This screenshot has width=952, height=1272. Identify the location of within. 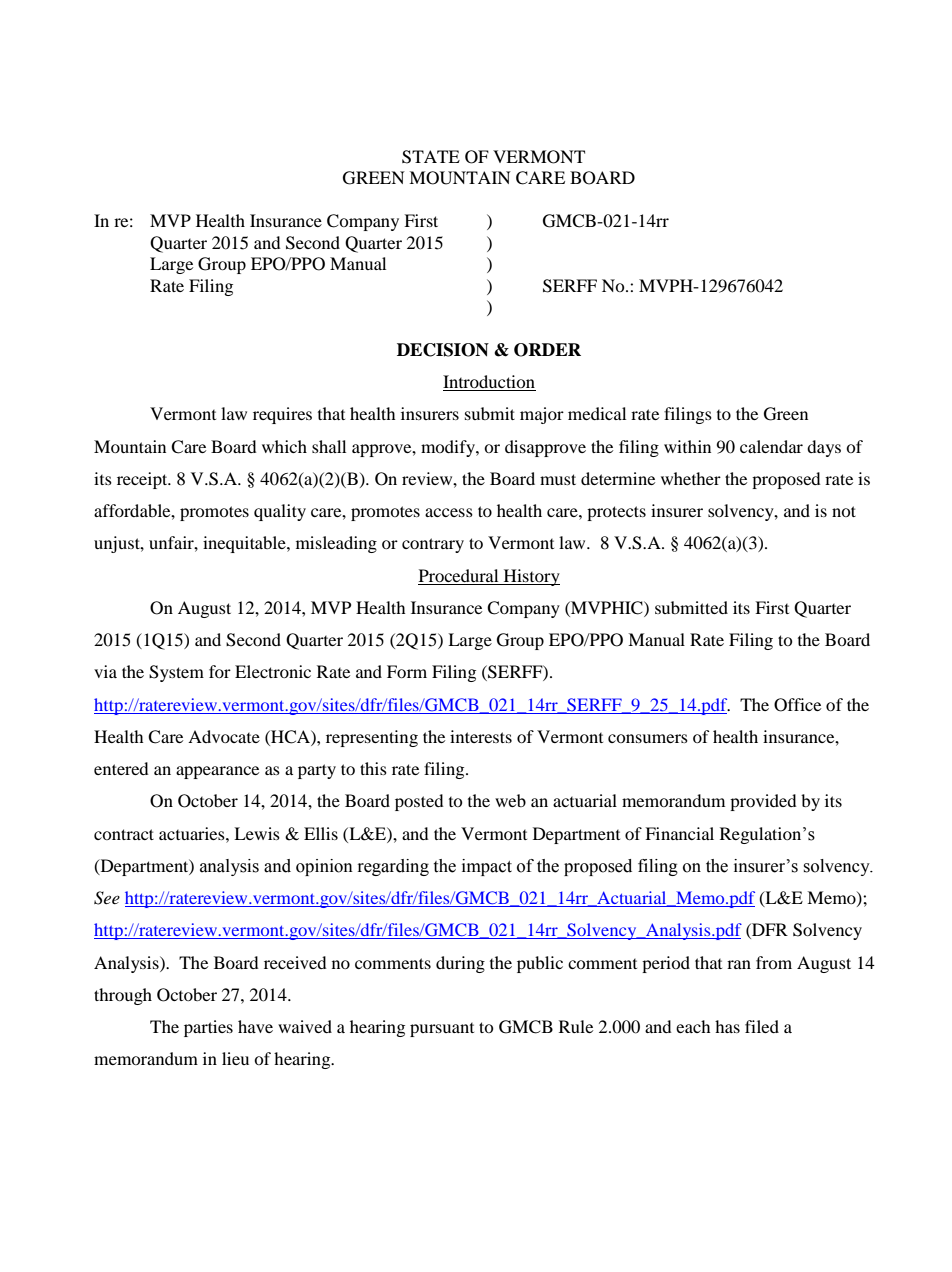
(687, 446).
